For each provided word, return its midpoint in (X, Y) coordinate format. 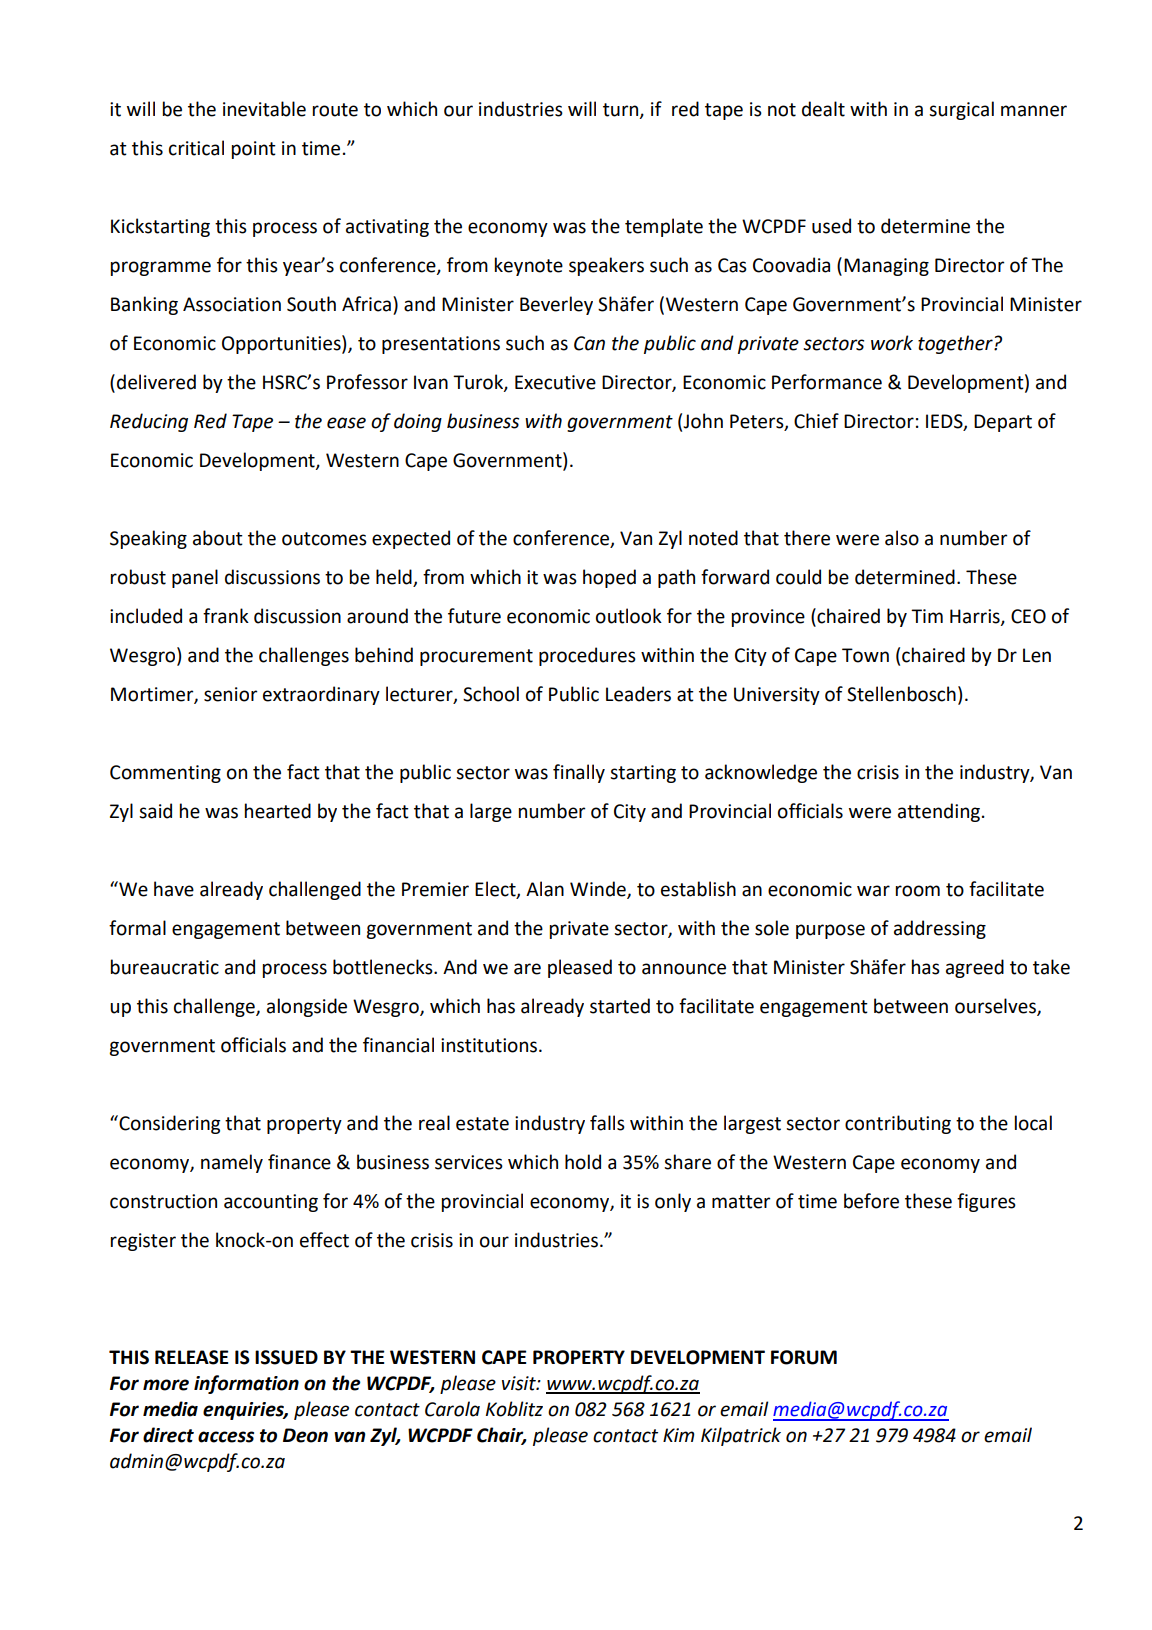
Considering (168, 1124)
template (664, 227)
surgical (961, 110)
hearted (278, 811)
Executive (555, 382)
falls (607, 1123)
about (218, 538)
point (254, 150)
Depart (1003, 423)
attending (939, 812)
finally (579, 773)
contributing (898, 1124)
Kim (679, 1435)
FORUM (804, 1357)
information (246, 1384)
